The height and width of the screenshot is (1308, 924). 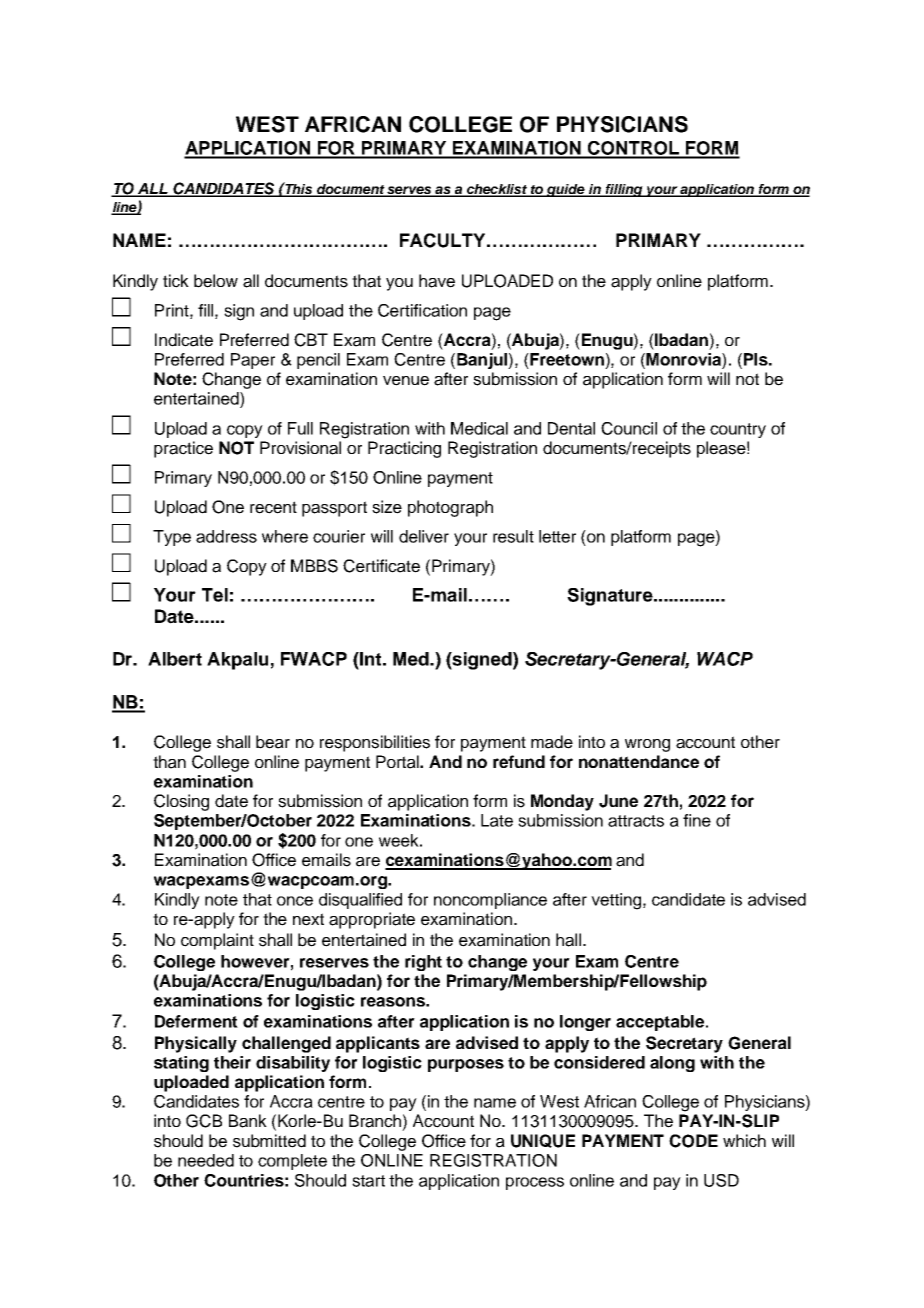 What do you see at coordinates (697, 820) in the screenshot?
I see `fine` at bounding box center [697, 820].
